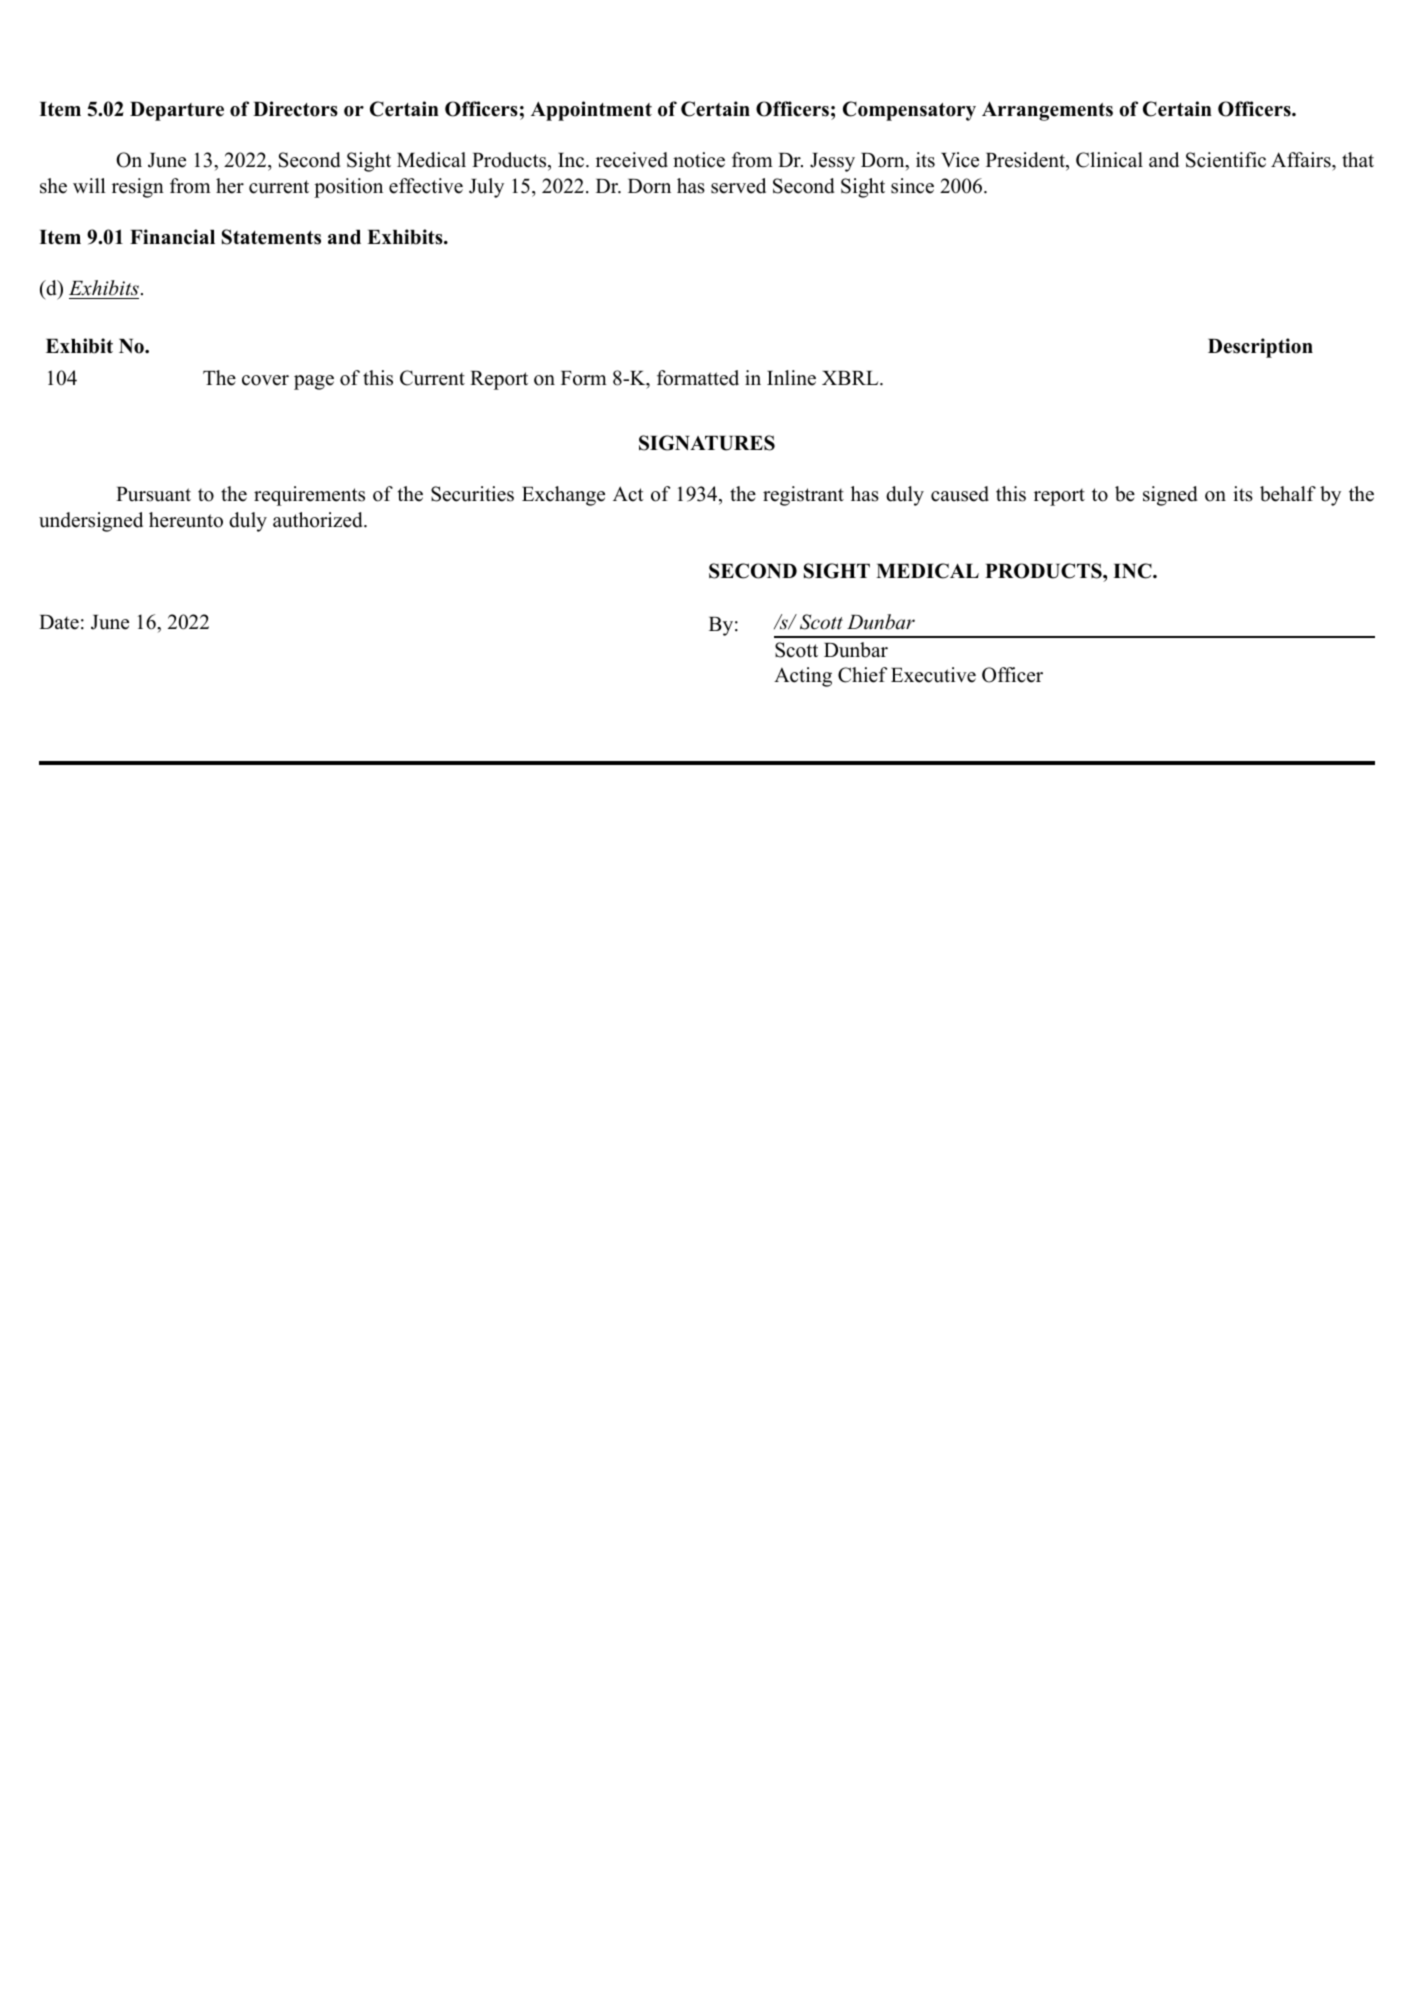 This page has width=1415, height=2002. Describe the element at coordinates (153, 494) in the page. I see `Pursuant` at that location.
